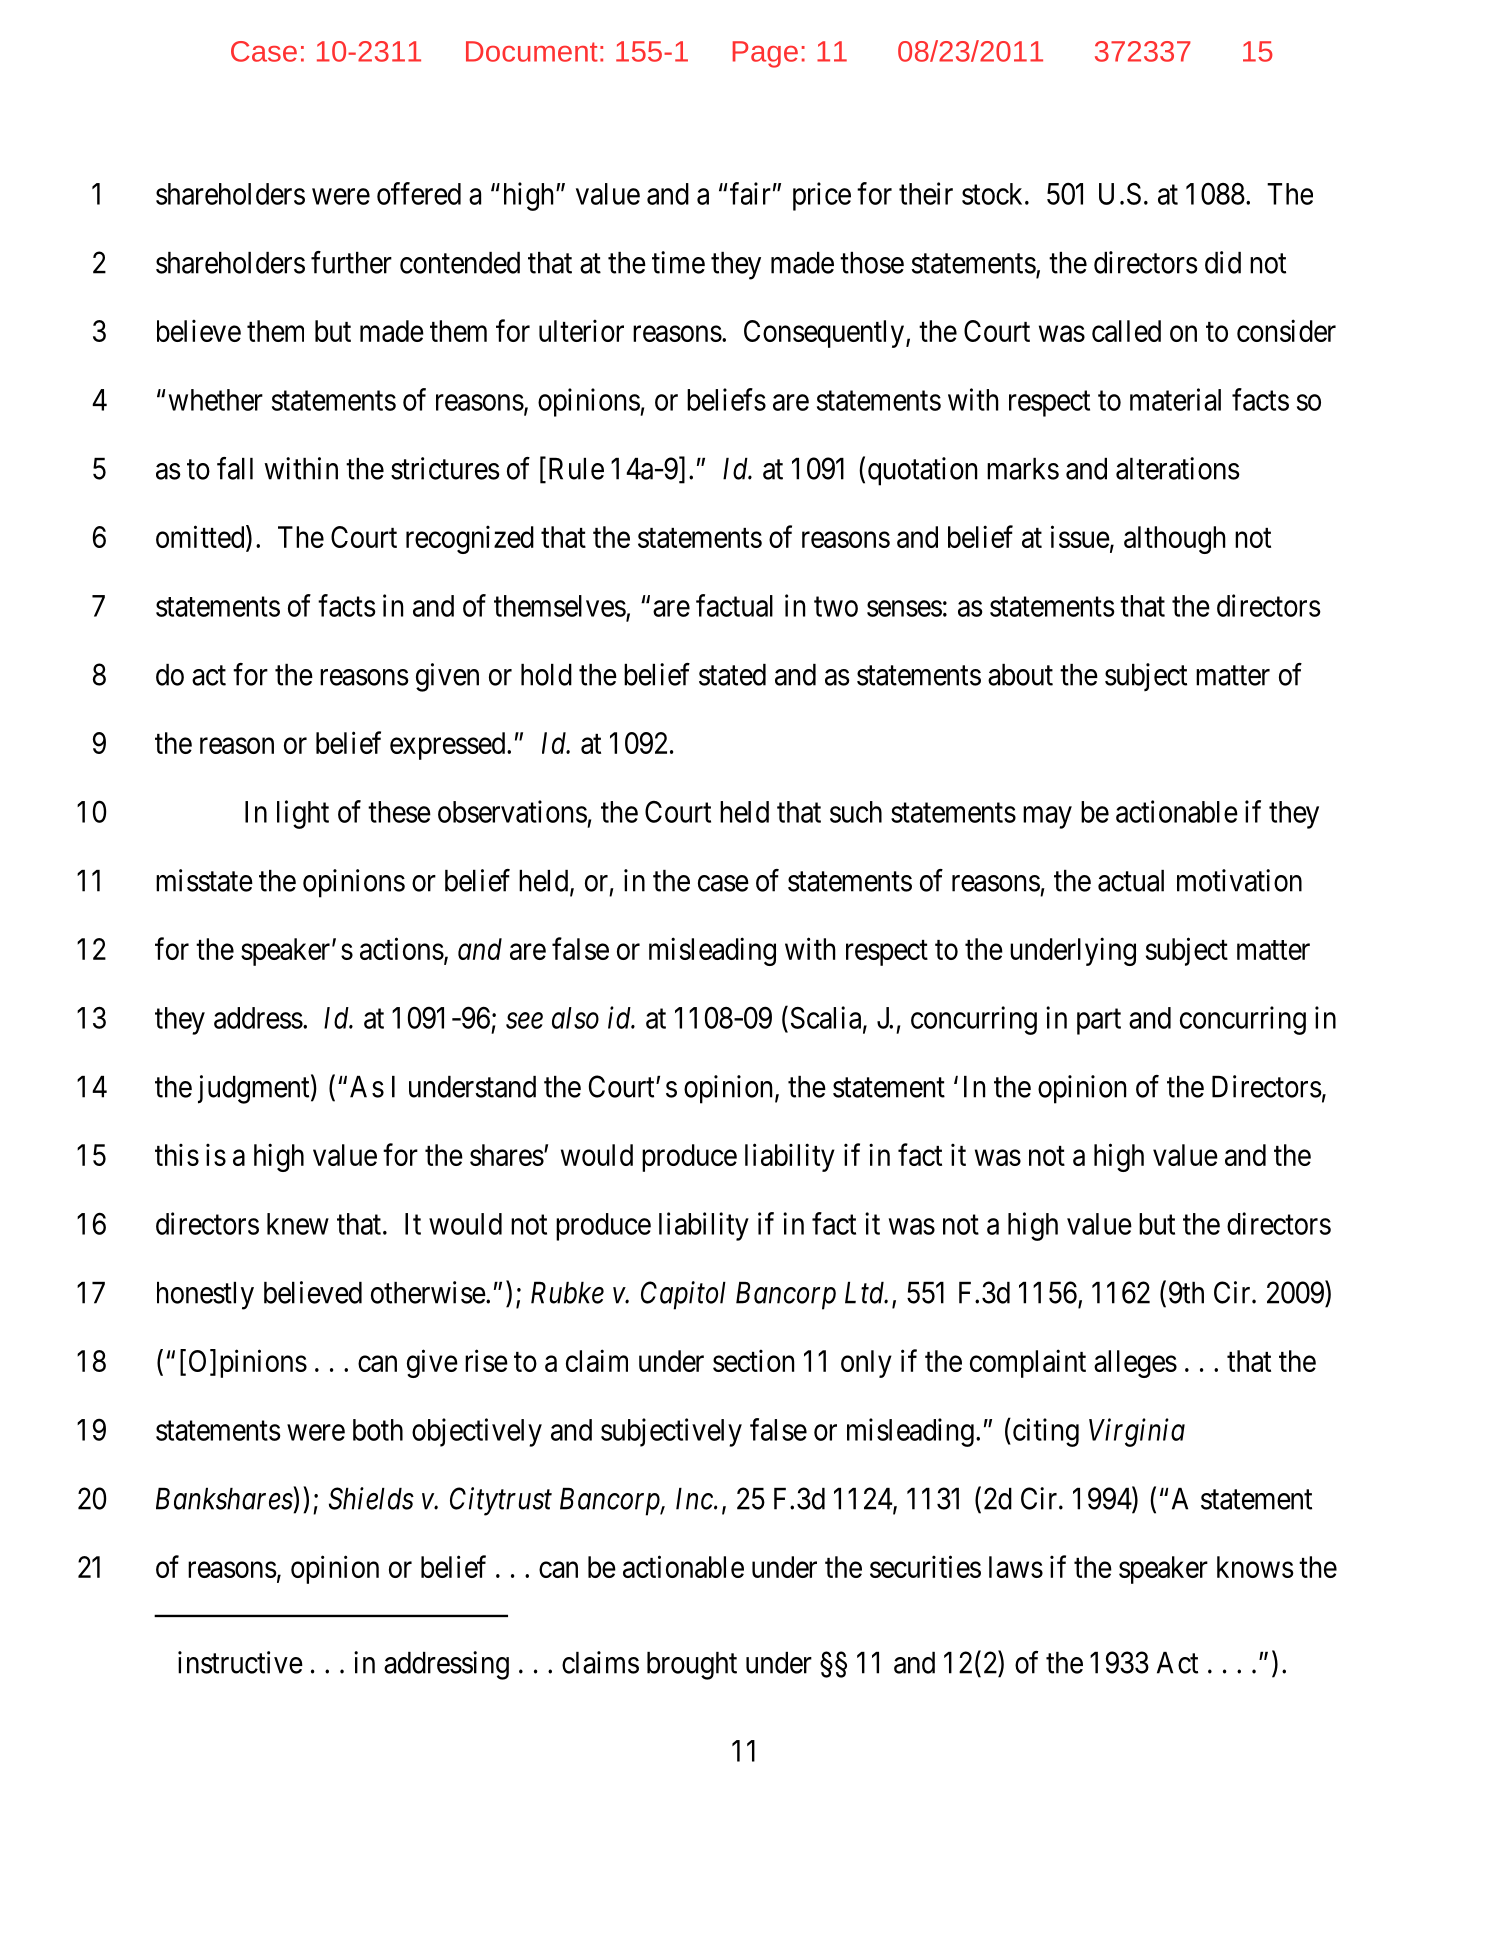  What do you see at coordinates (240, 1662) in the document?
I see `instructive` at bounding box center [240, 1662].
